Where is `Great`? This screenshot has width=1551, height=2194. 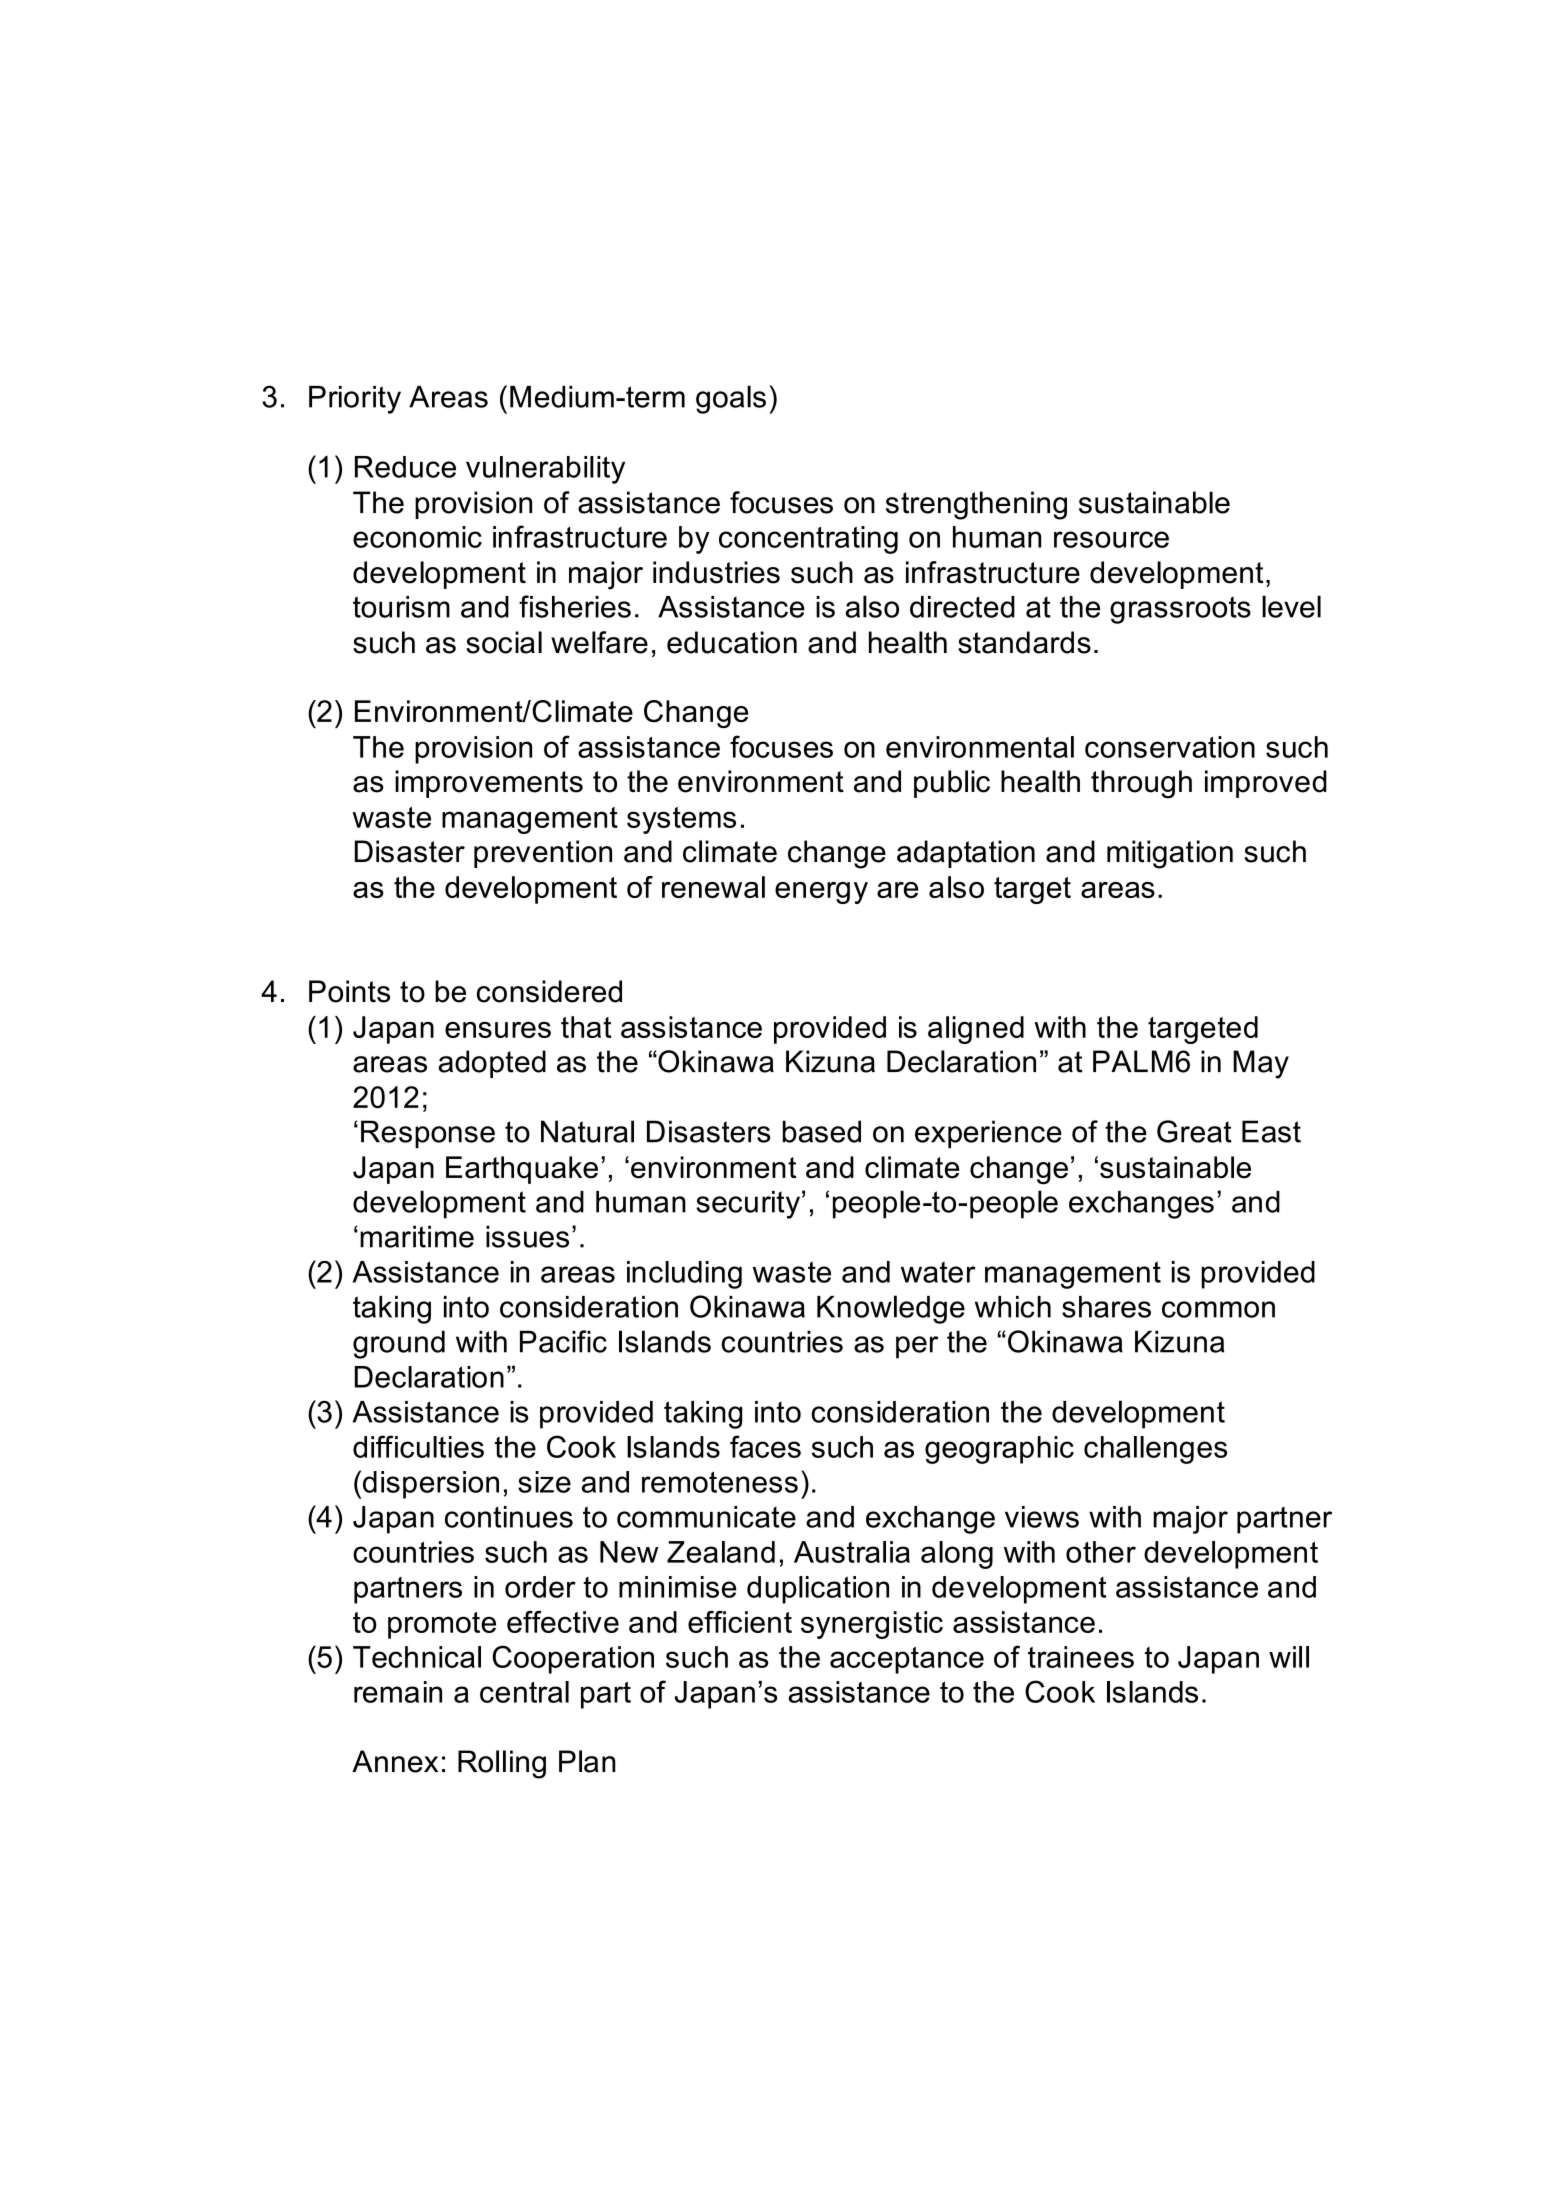 Great is located at coordinates (1194, 1131).
